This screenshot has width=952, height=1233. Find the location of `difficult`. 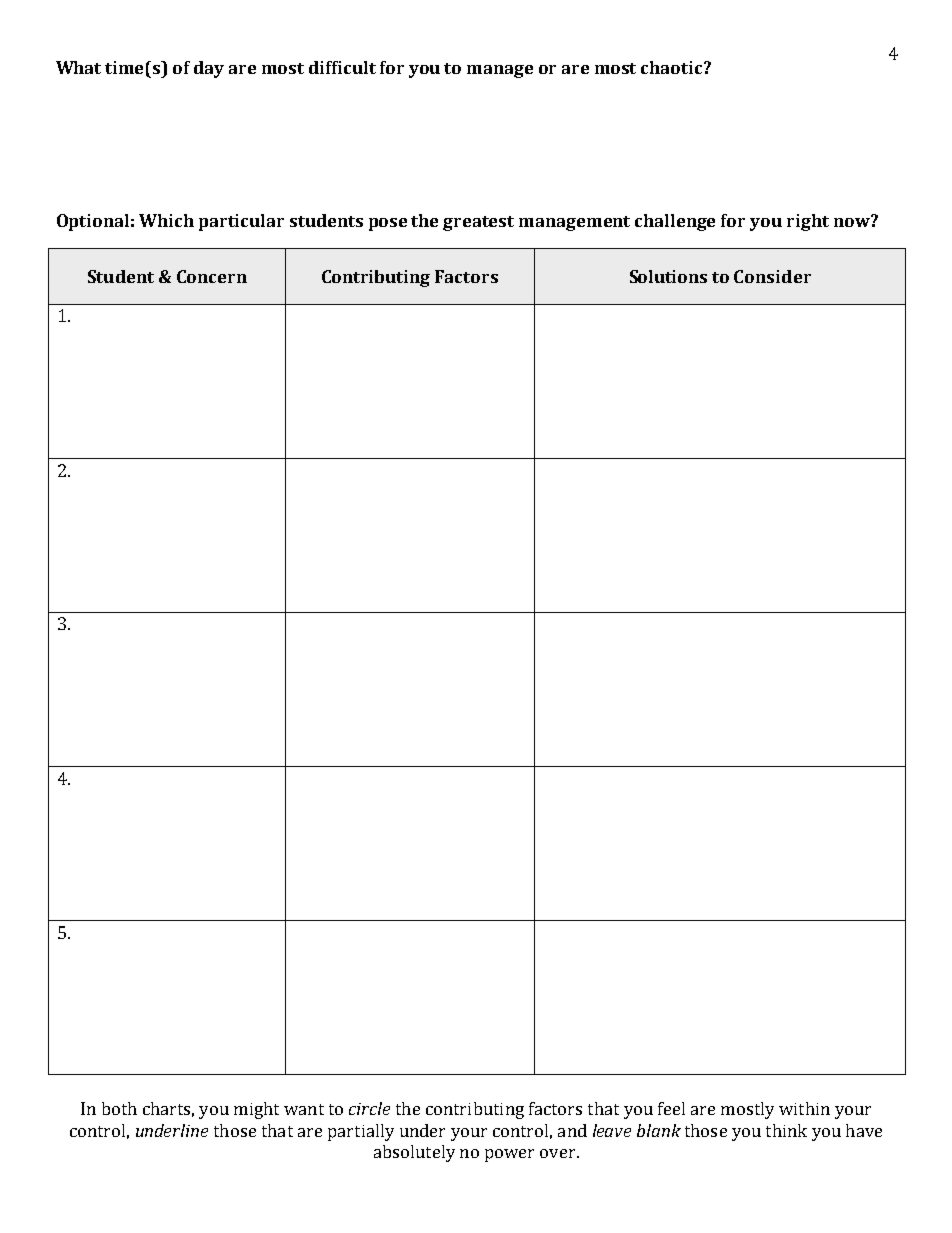

difficult is located at coordinates (342, 67).
